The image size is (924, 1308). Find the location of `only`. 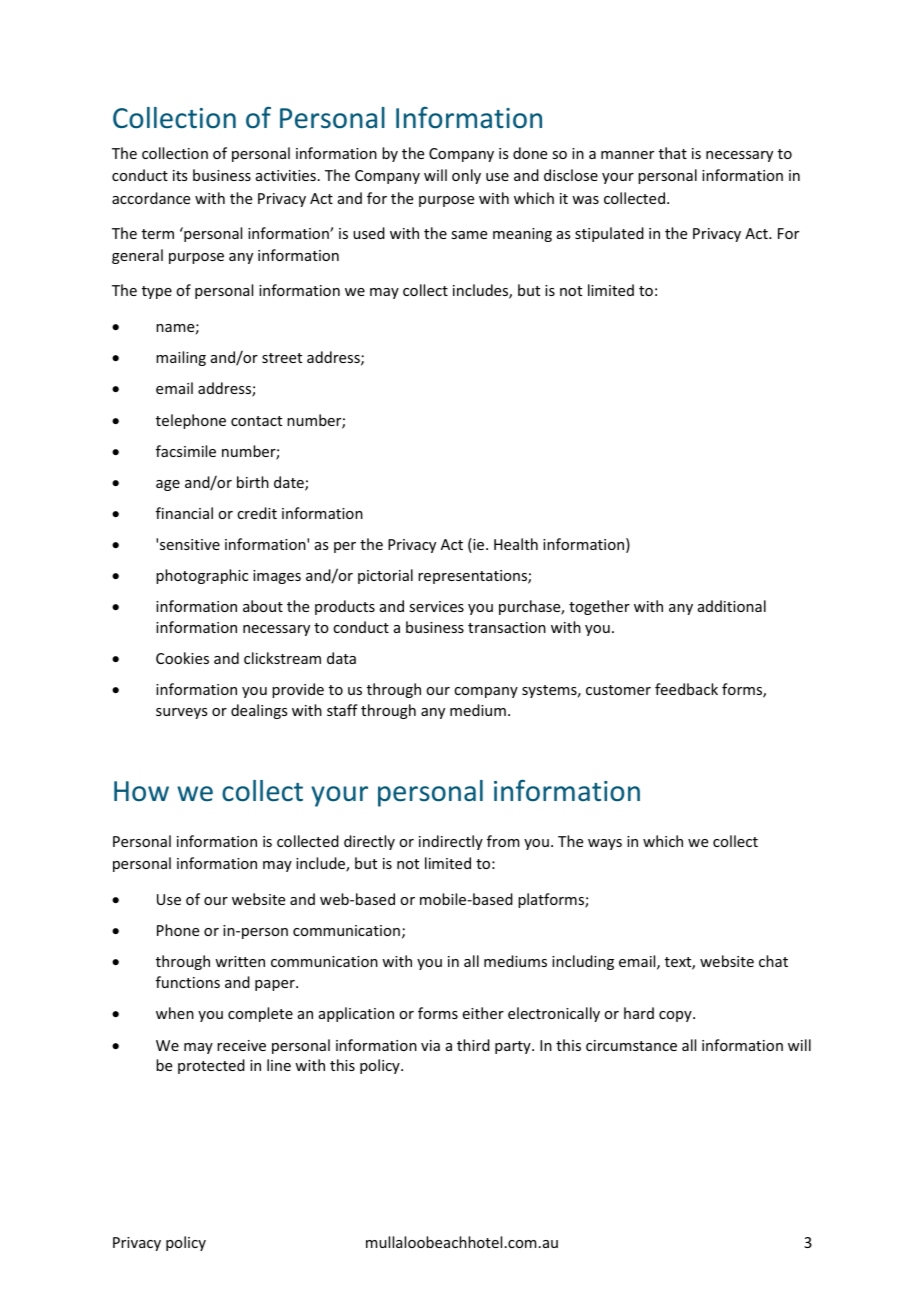

only is located at coordinates (466, 176).
